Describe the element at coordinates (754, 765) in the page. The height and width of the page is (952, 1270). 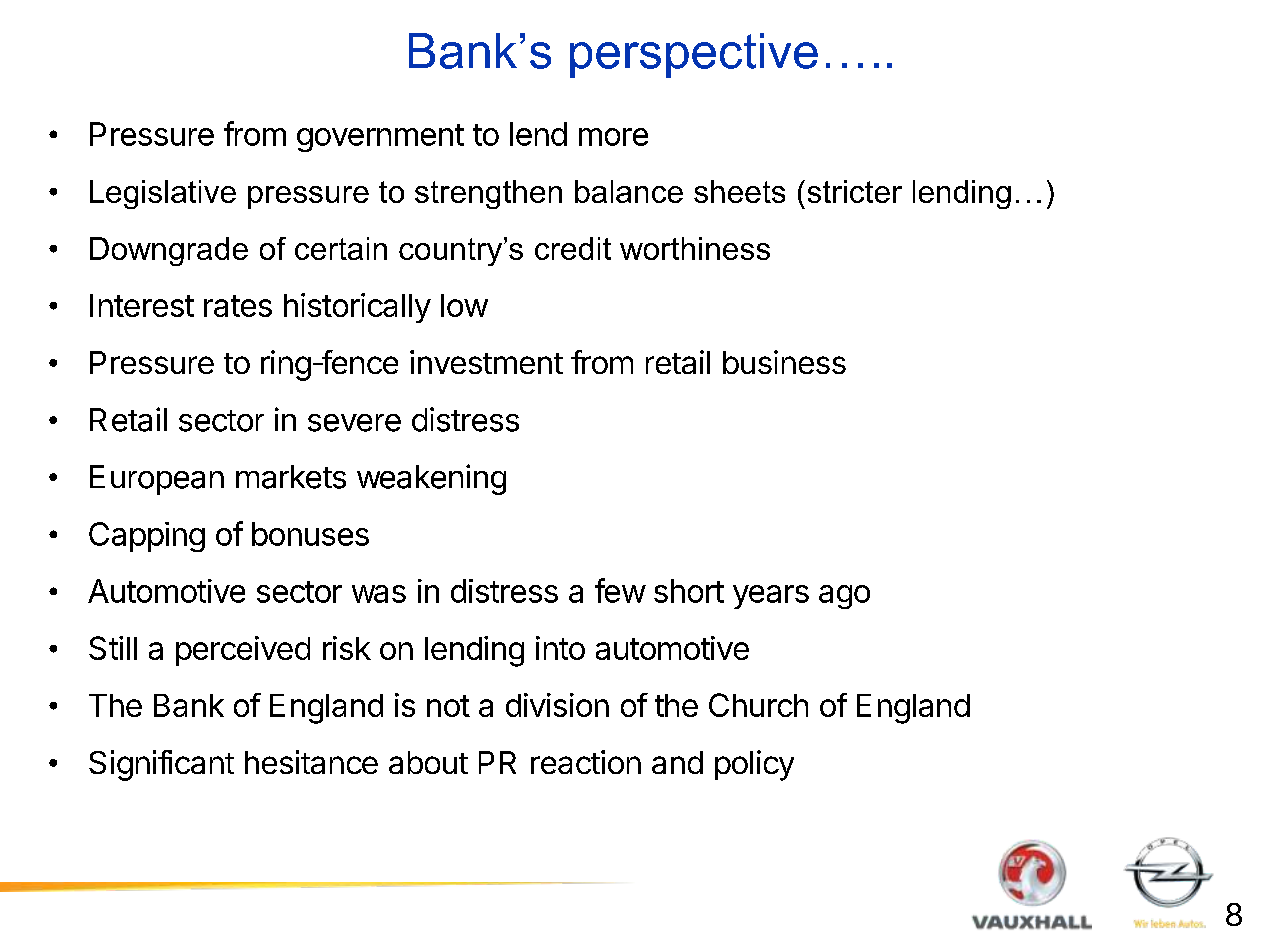
I see `policy` at that location.
